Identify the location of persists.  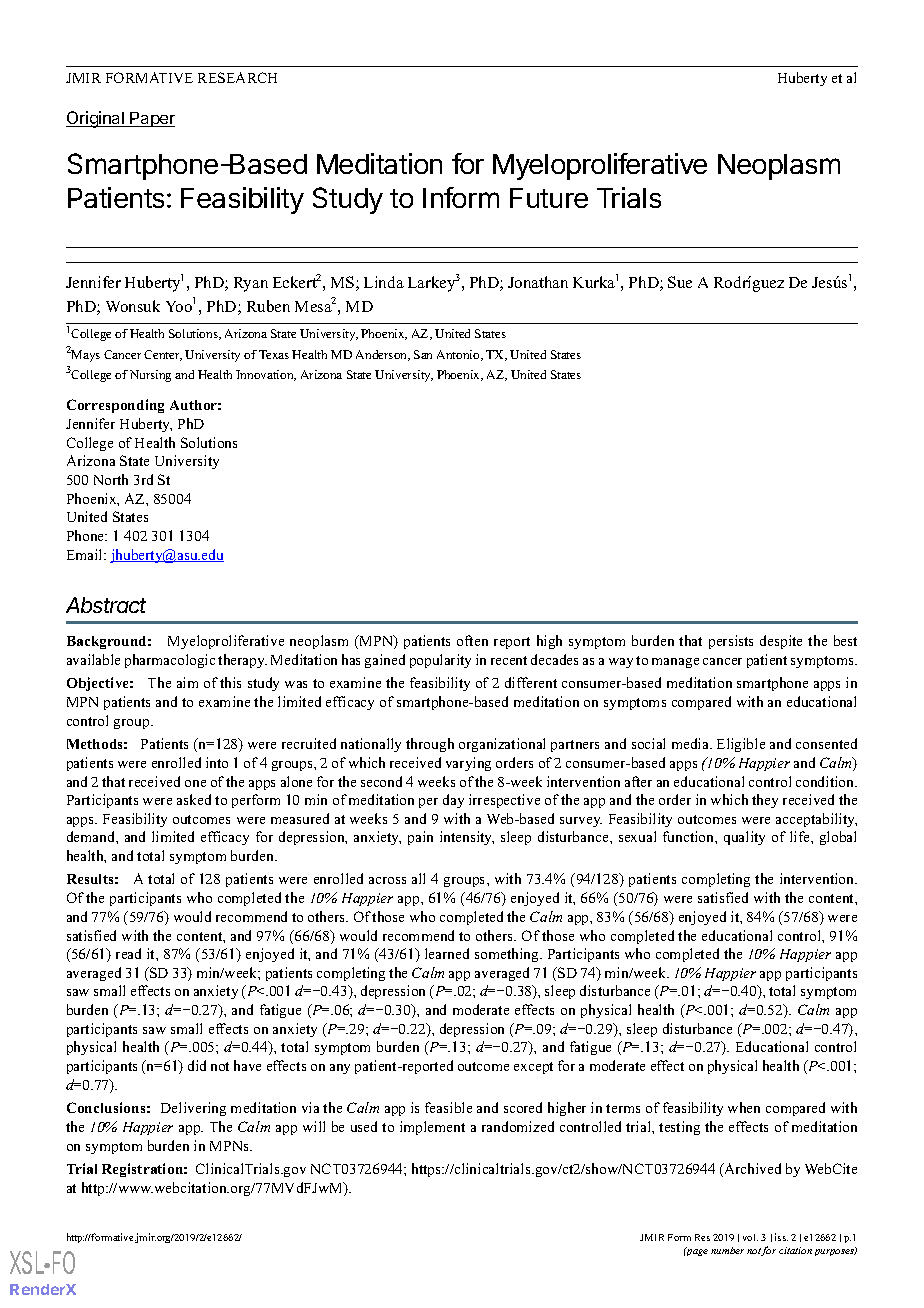
(731, 642).
